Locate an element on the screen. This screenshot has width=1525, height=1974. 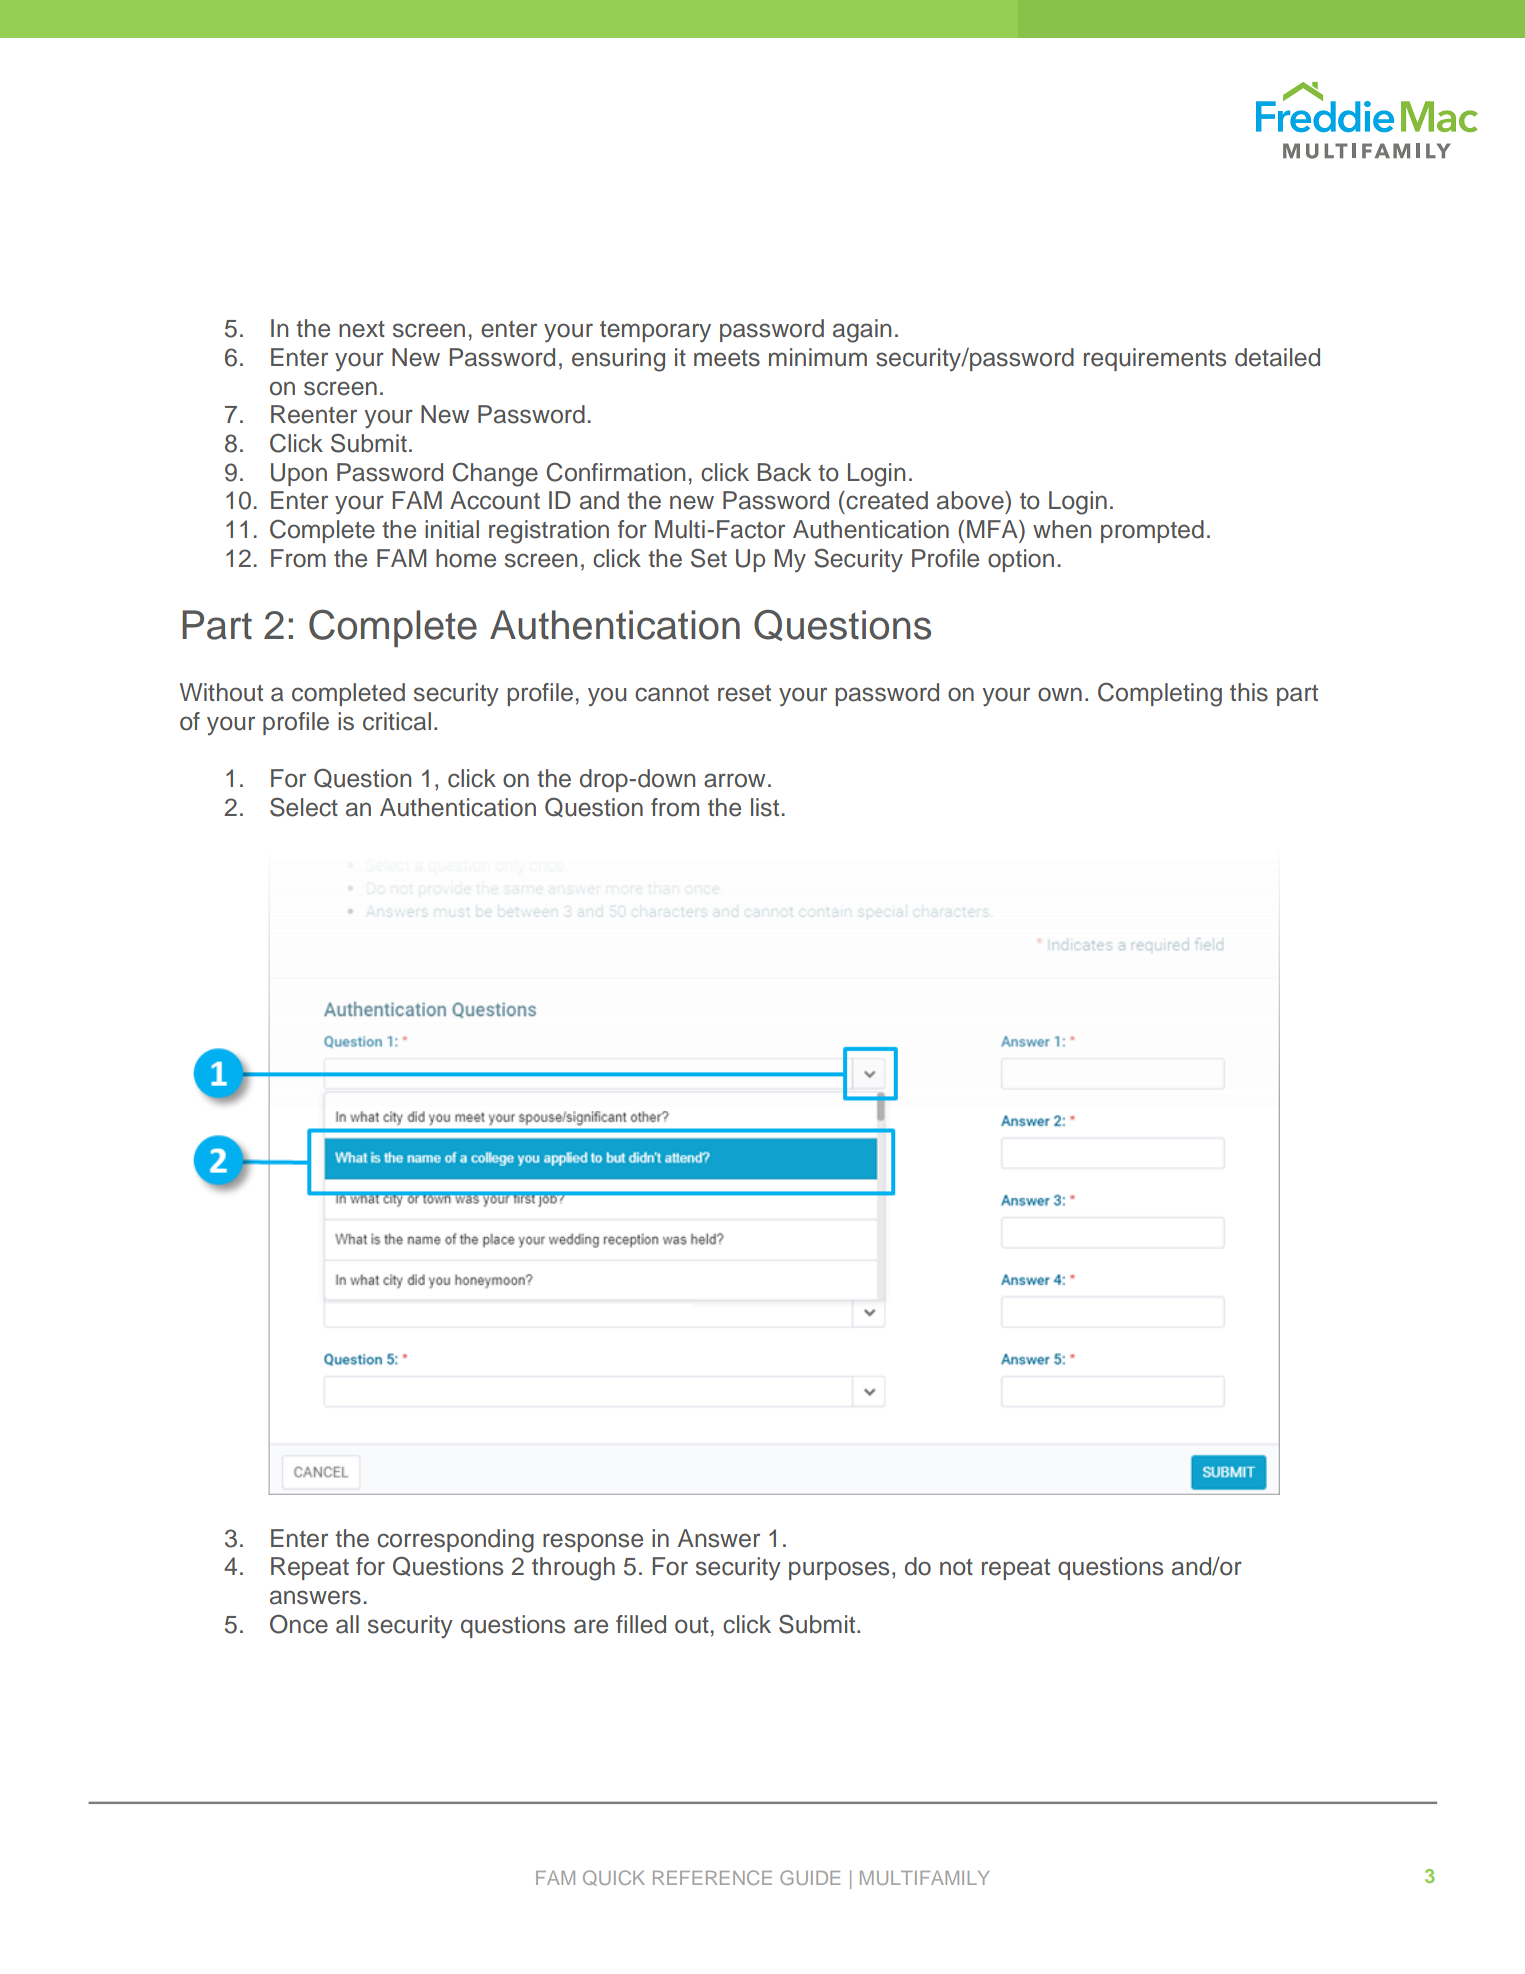
REFERENCE is located at coordinates (712, 1877).
